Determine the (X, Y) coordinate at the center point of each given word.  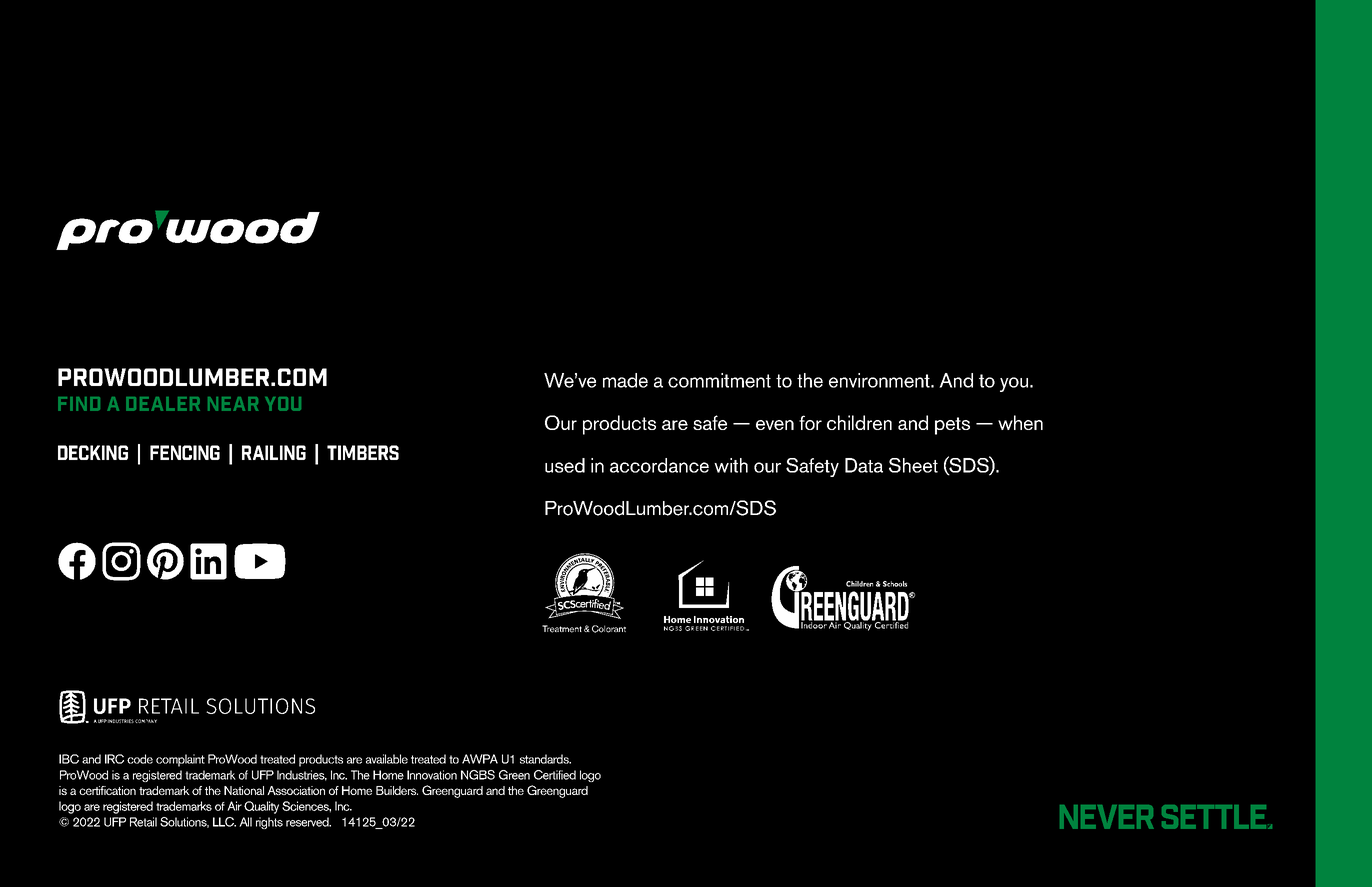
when (1020, 422)
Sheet (913, 465)
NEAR (233, 404)
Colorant (609, 629)
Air (234, 806)
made (625, 380)
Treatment (562, 629)
